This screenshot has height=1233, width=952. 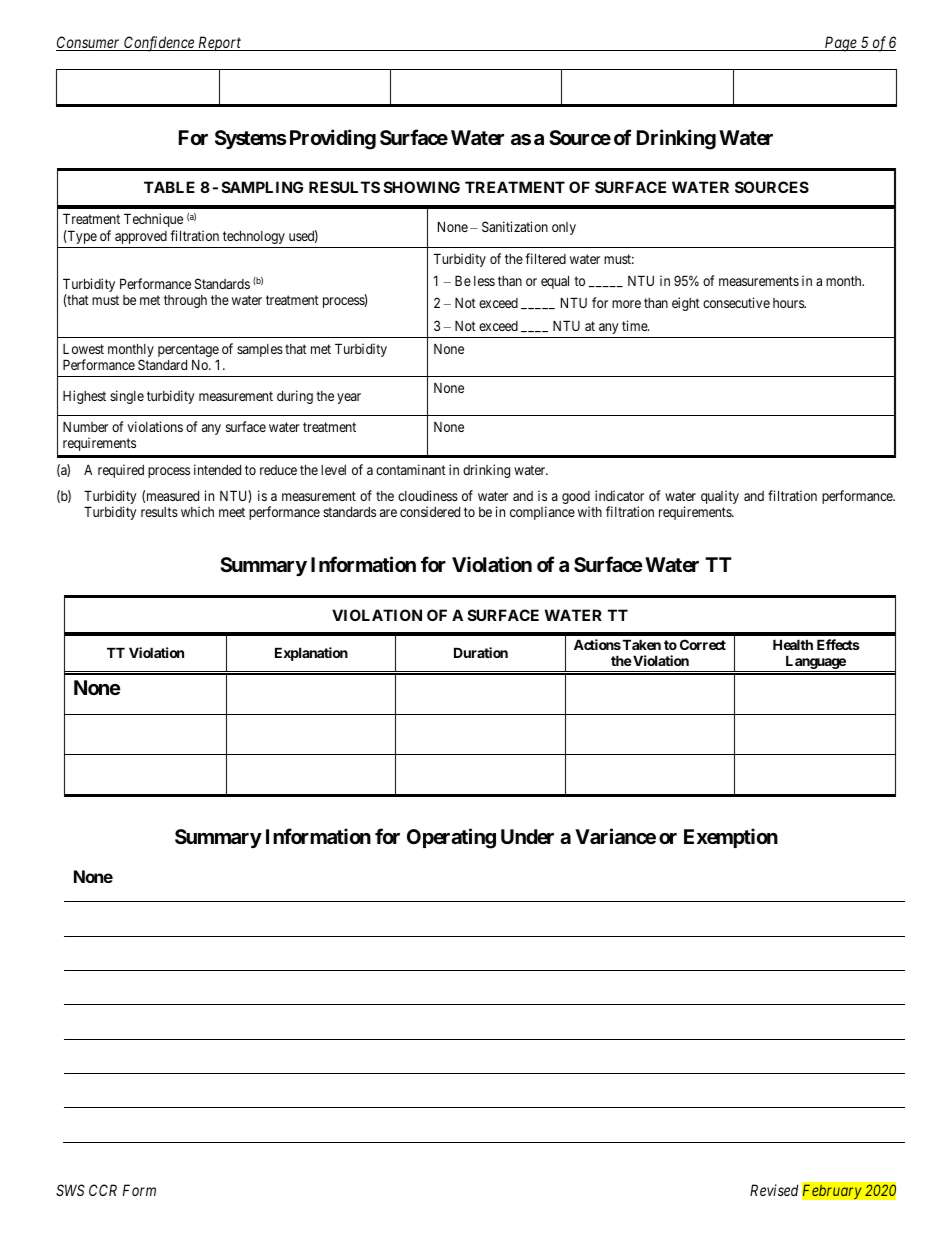 I want to click on Confidence, so click(x=159, y=44).
